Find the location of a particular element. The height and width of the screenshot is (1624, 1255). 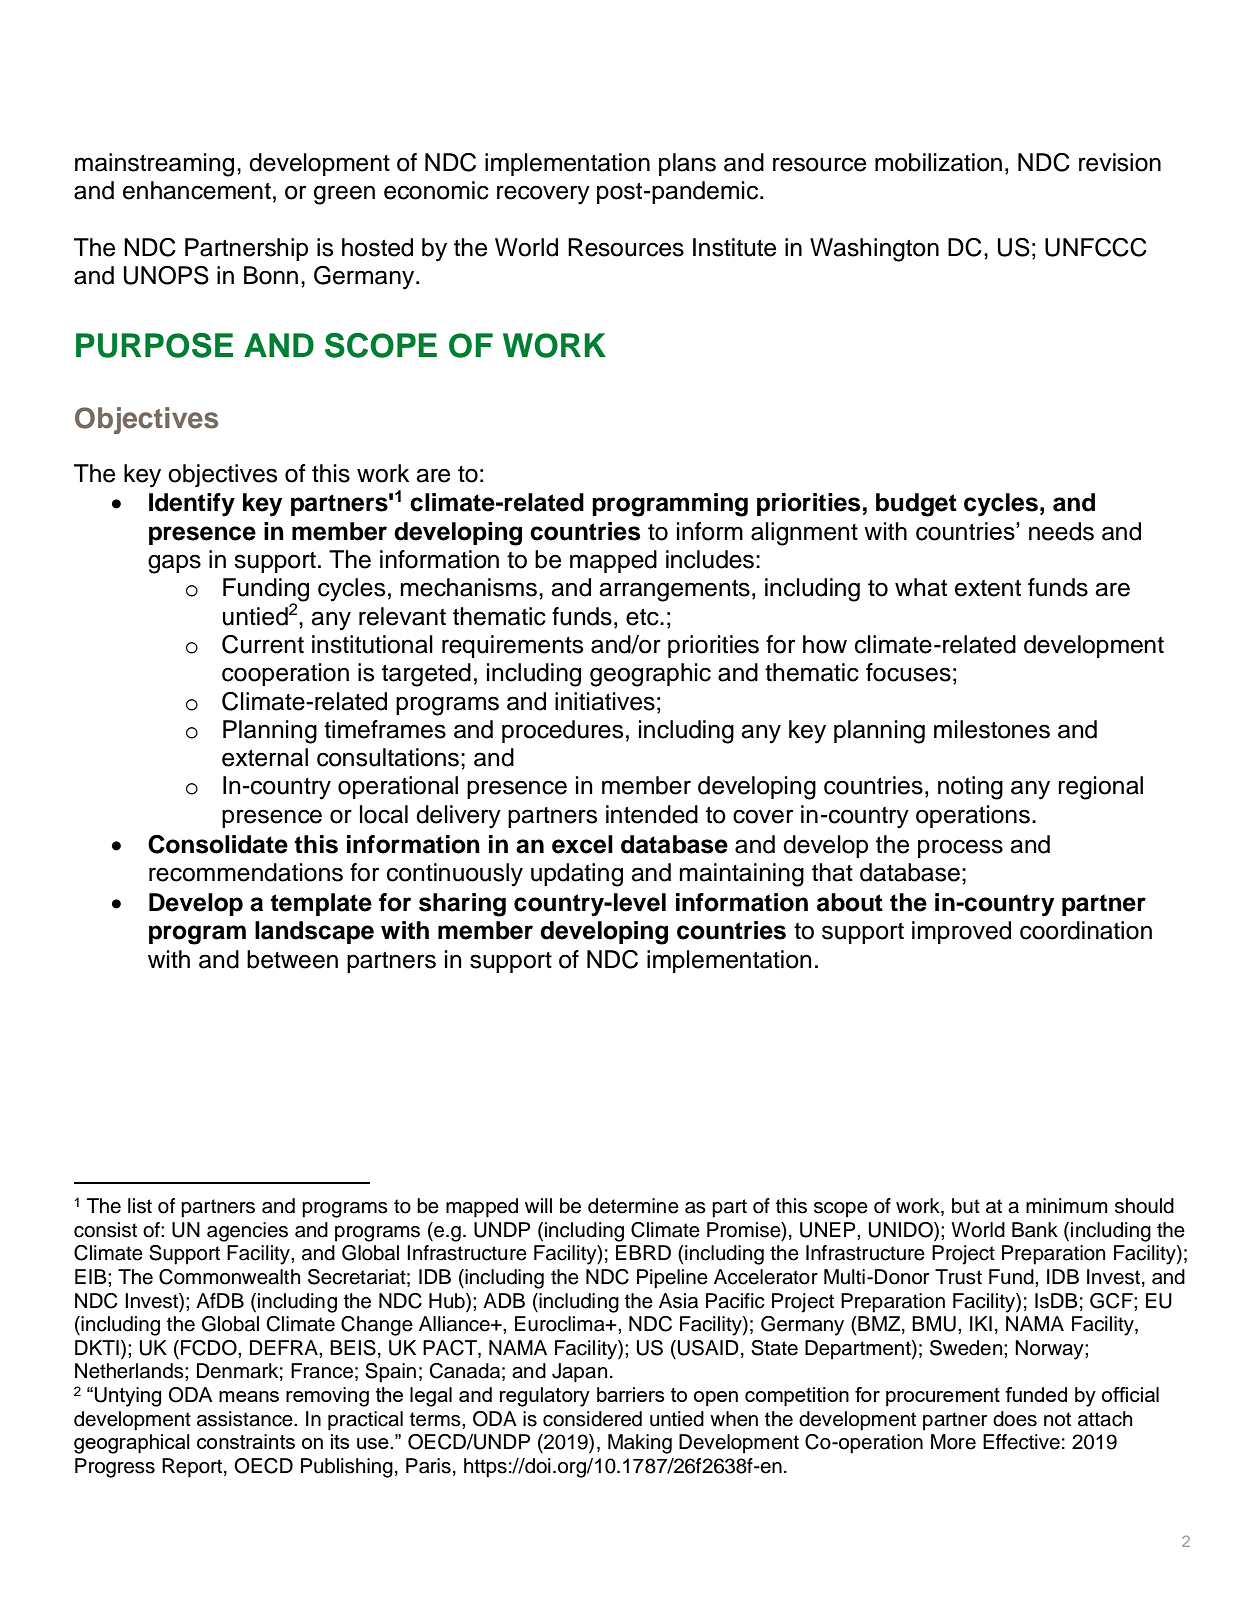

assistance is located at coordinates (246, 1419).
